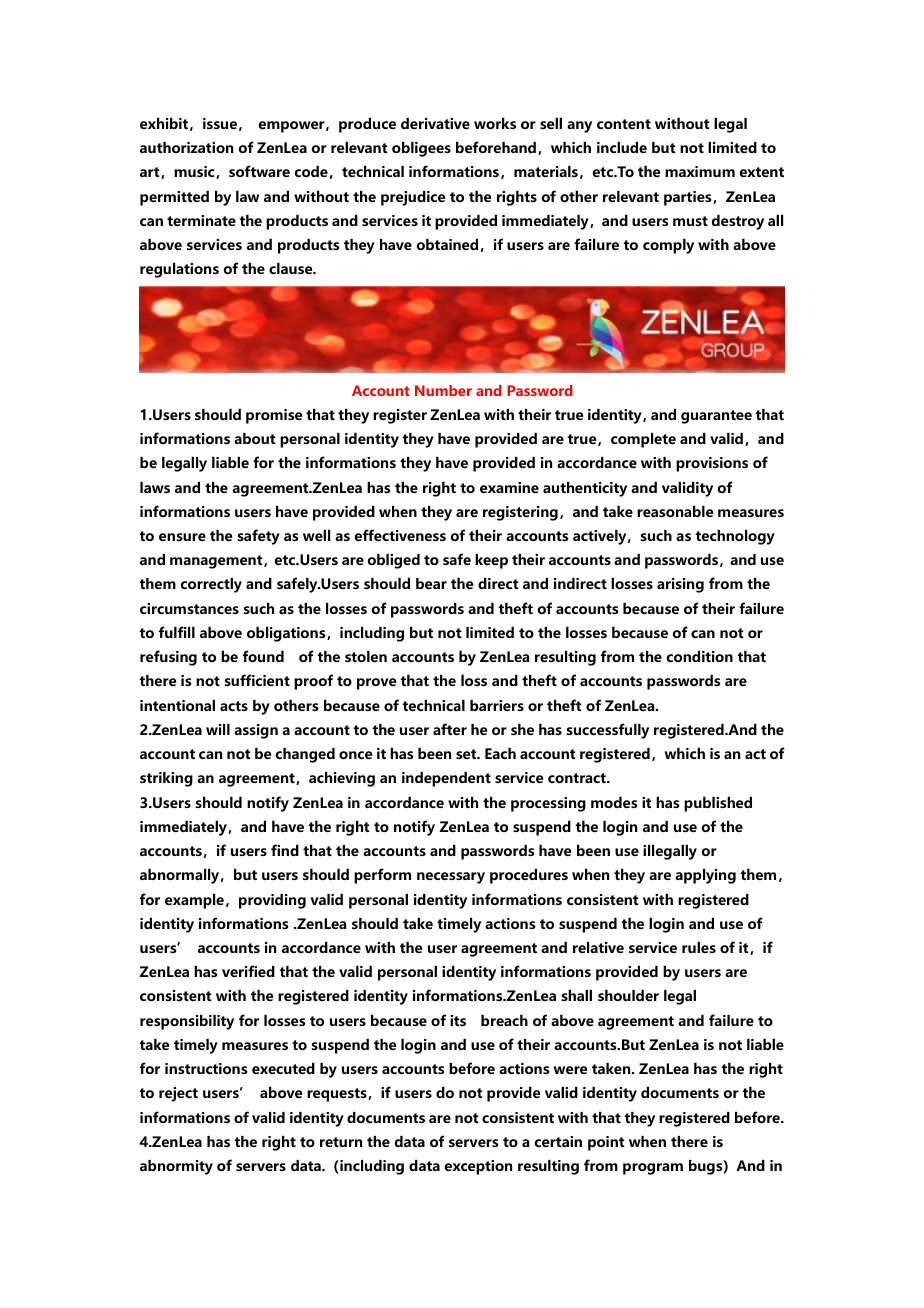 The height and width of the screenshot is (1308, 924). I want to click on condition, so click(700, 656).
